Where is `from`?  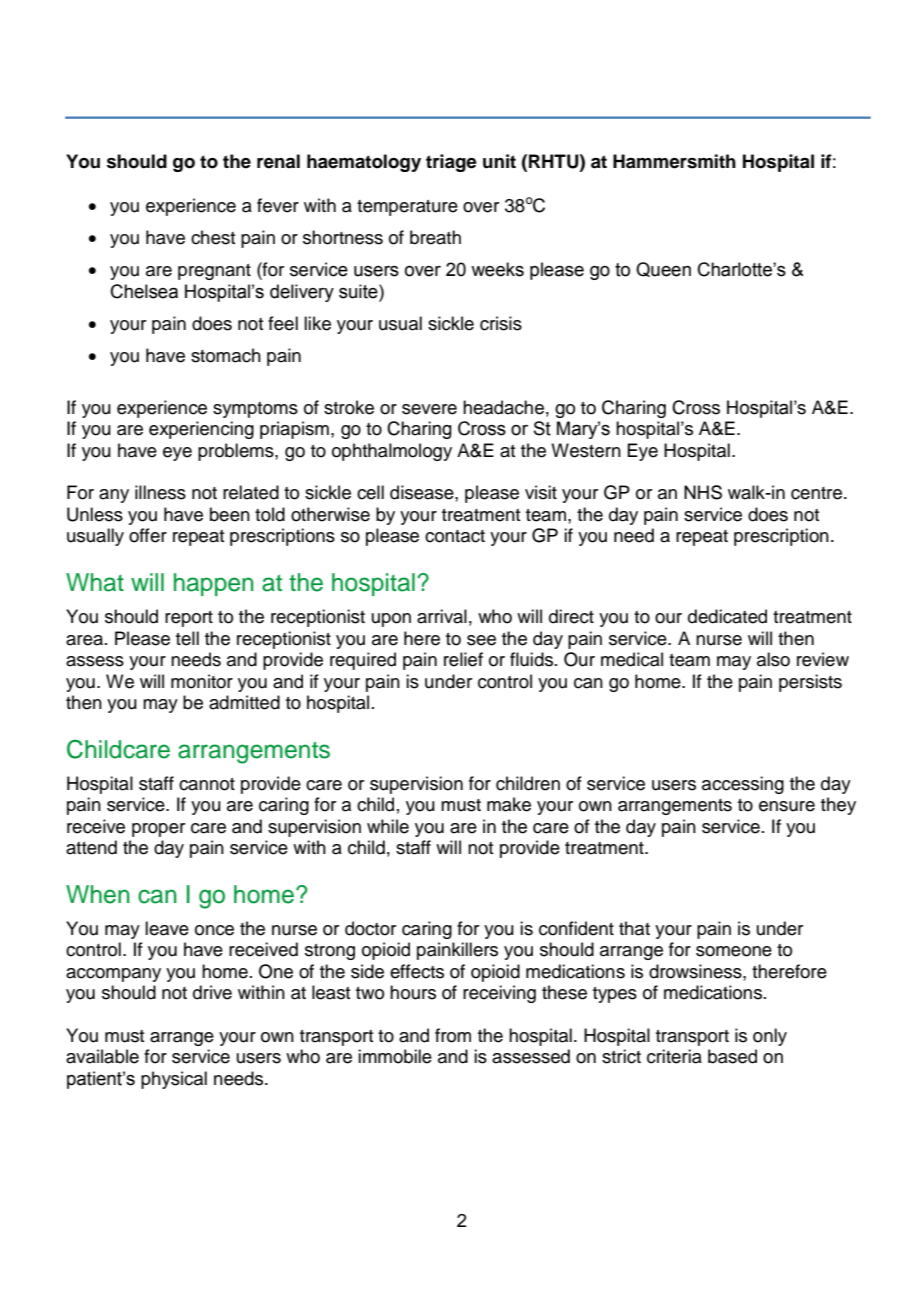
from is located at coordinates (453, 1035).
